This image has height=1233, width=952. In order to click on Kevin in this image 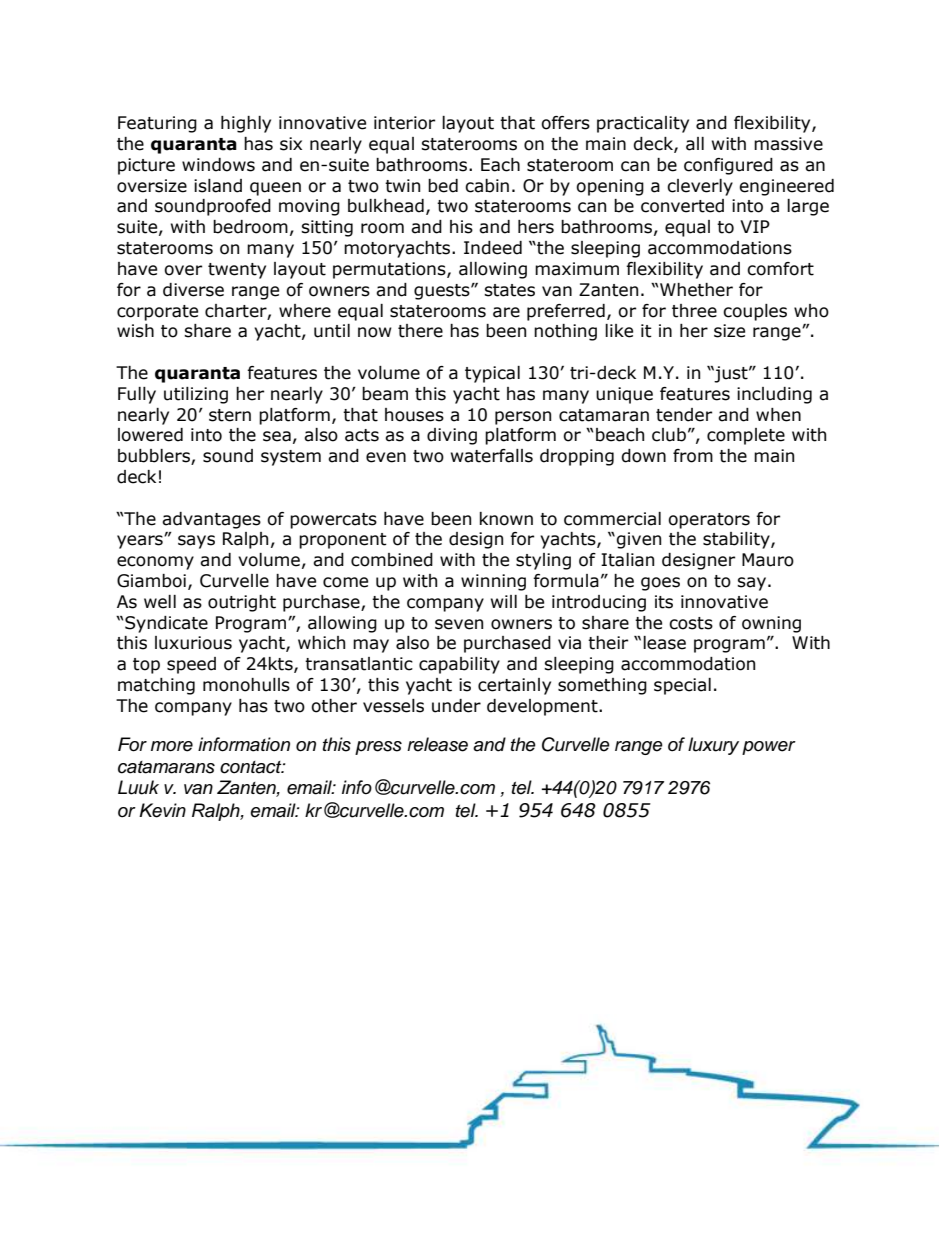, I will do `click(162, 810)`.
